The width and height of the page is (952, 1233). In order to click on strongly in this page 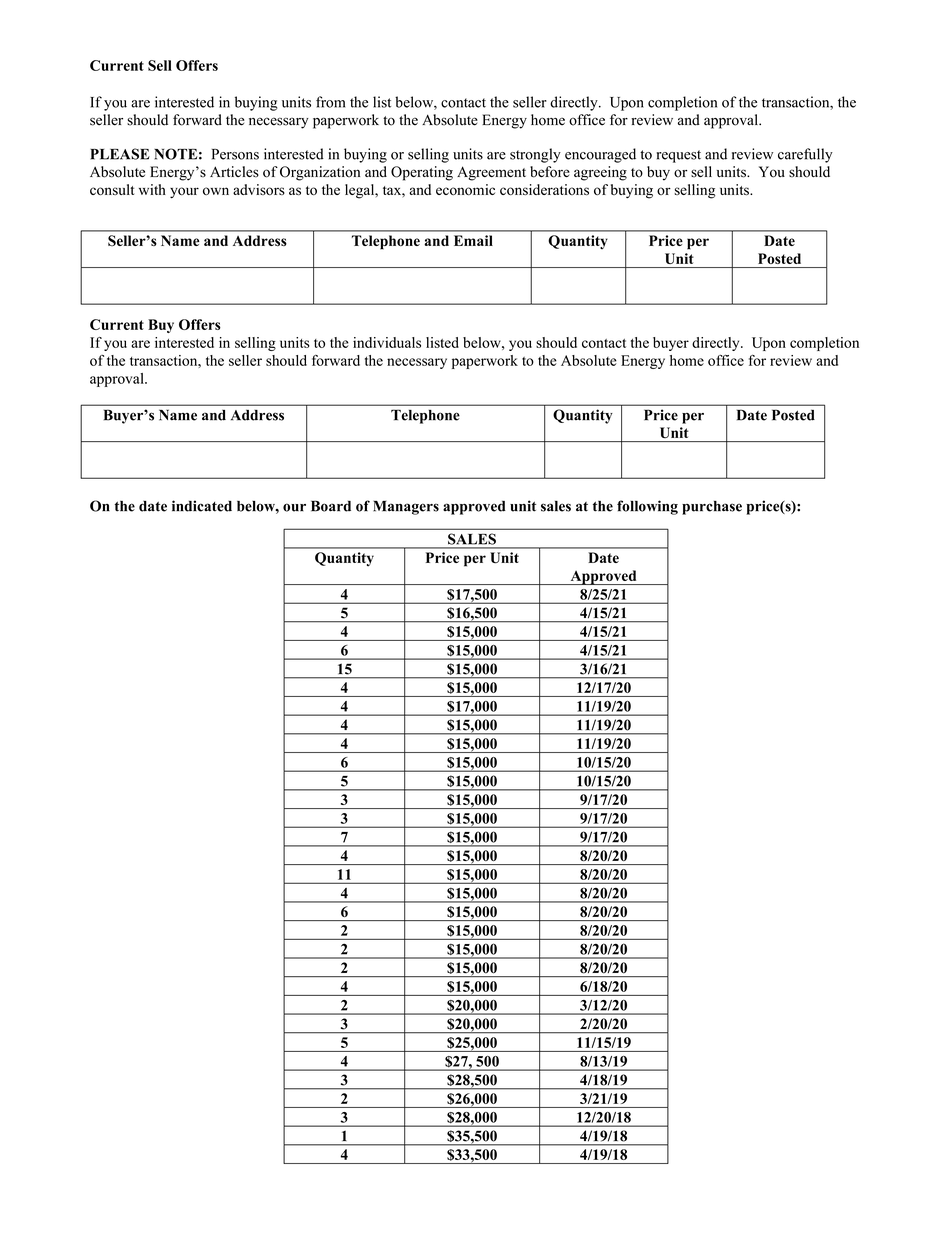, I will do `click(535, 155)`.
